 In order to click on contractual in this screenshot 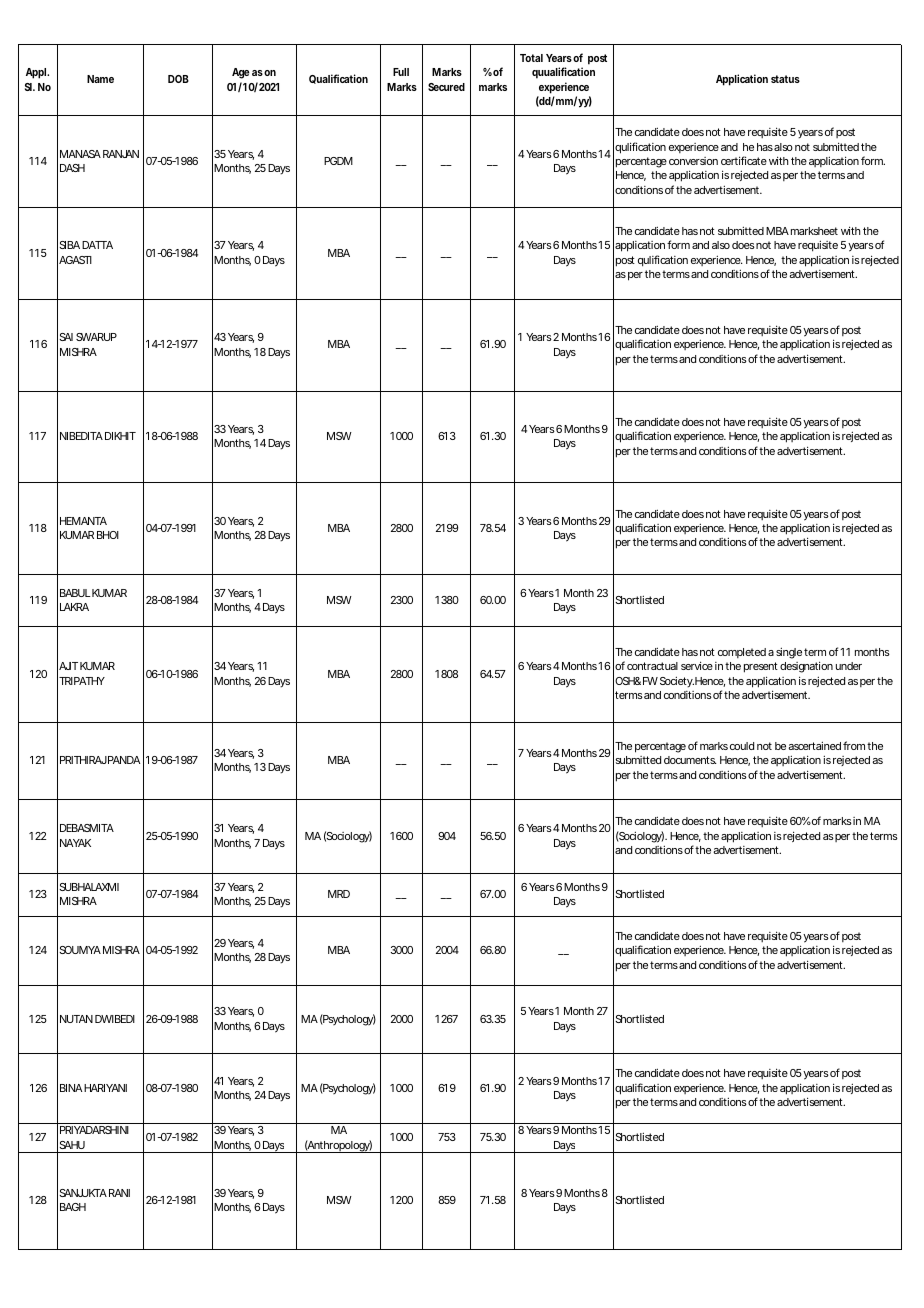, I will do `click(652, 666)`.
